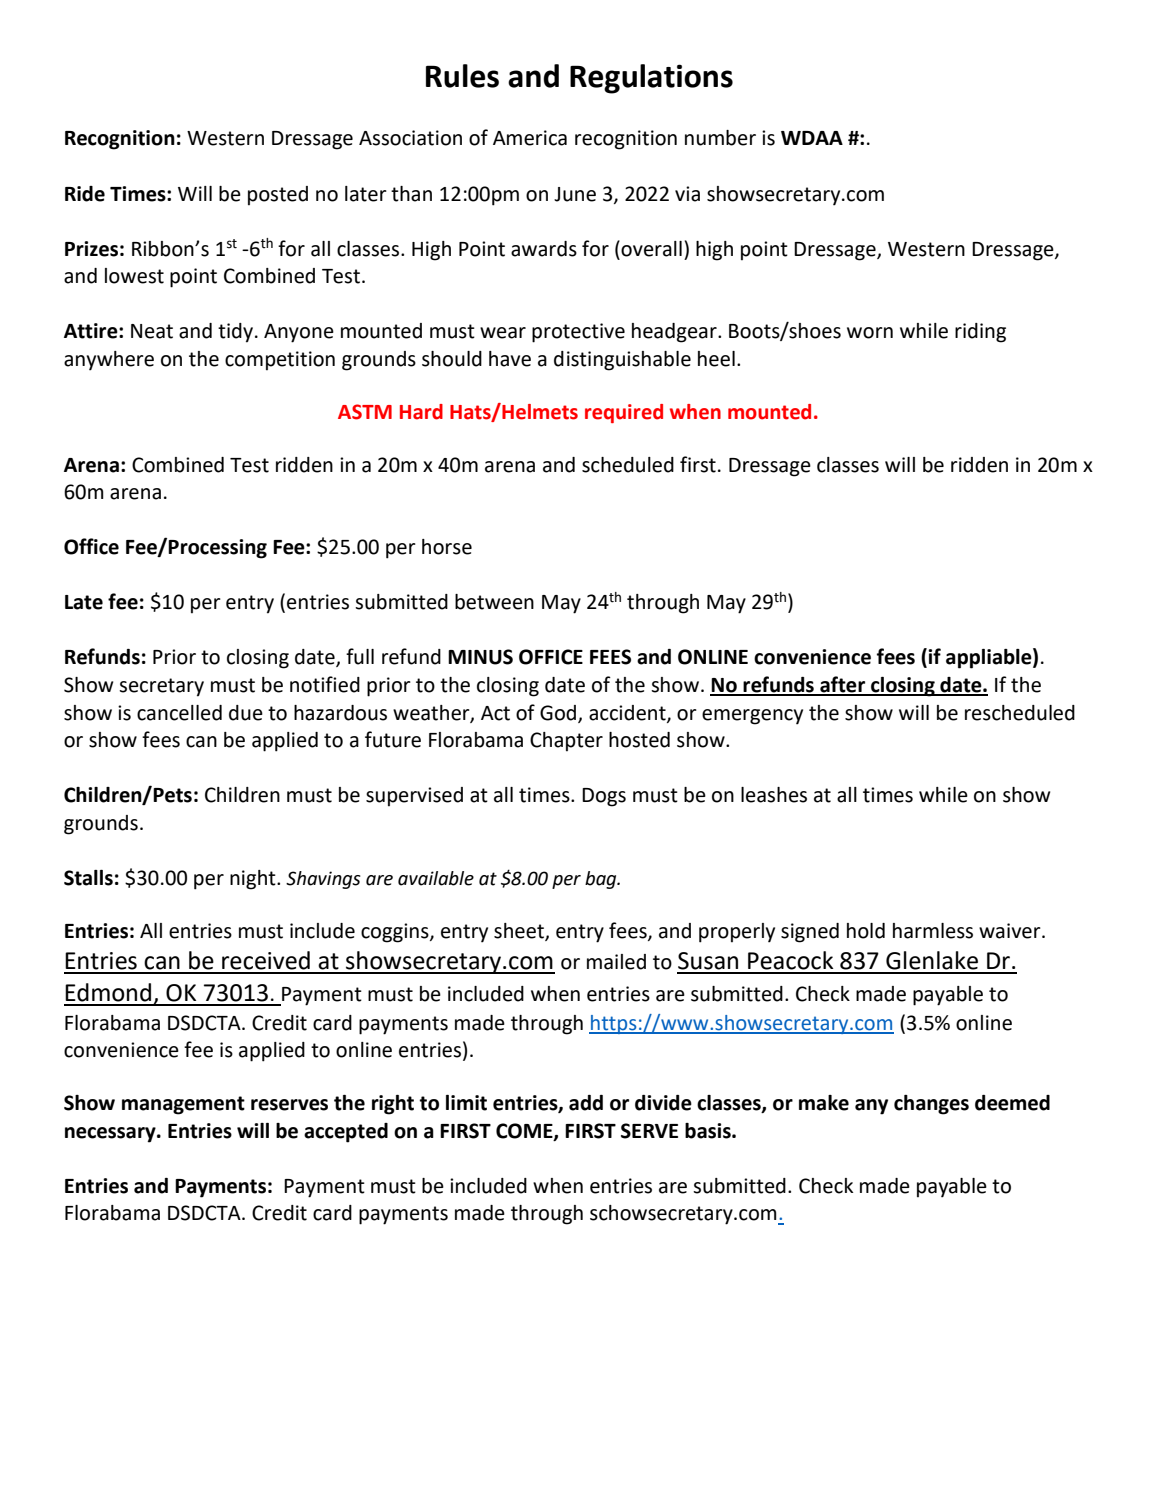  I want to click on add, so click(586, 1103).
